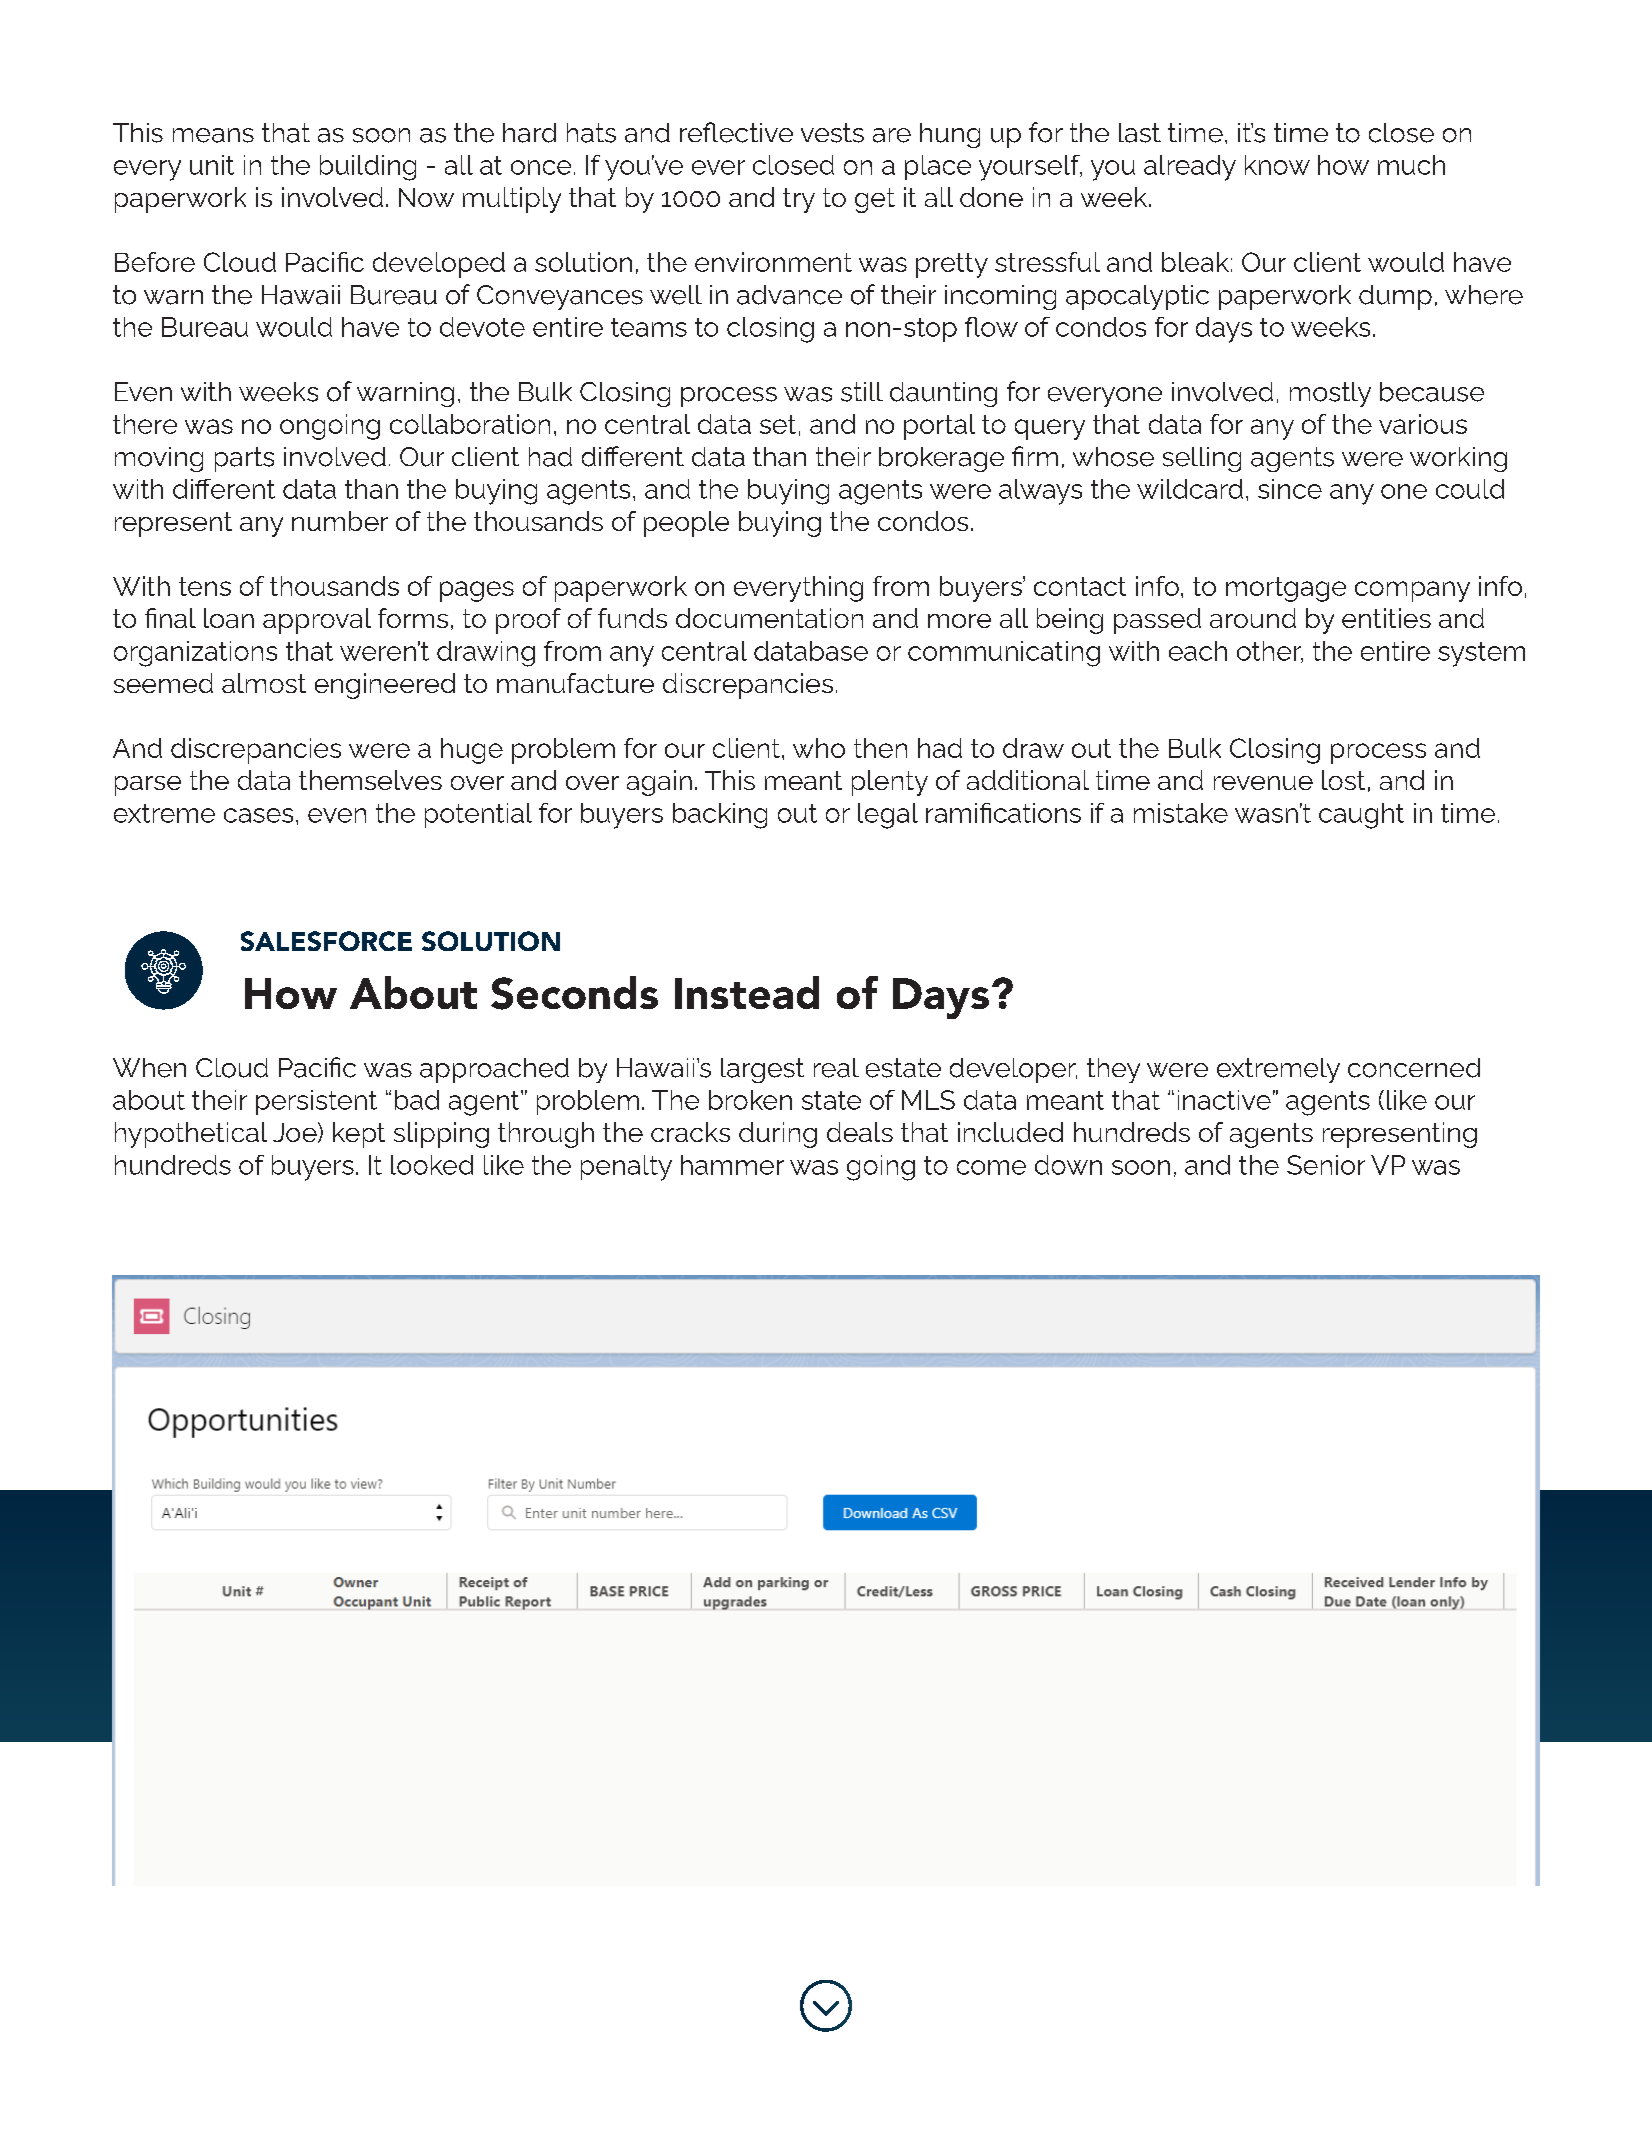 This screenshot has height=2138, width=1652. What do you see at coordinates (244, 459) in the screenshot?
I see `parts` at bounding box center [244, 459].
